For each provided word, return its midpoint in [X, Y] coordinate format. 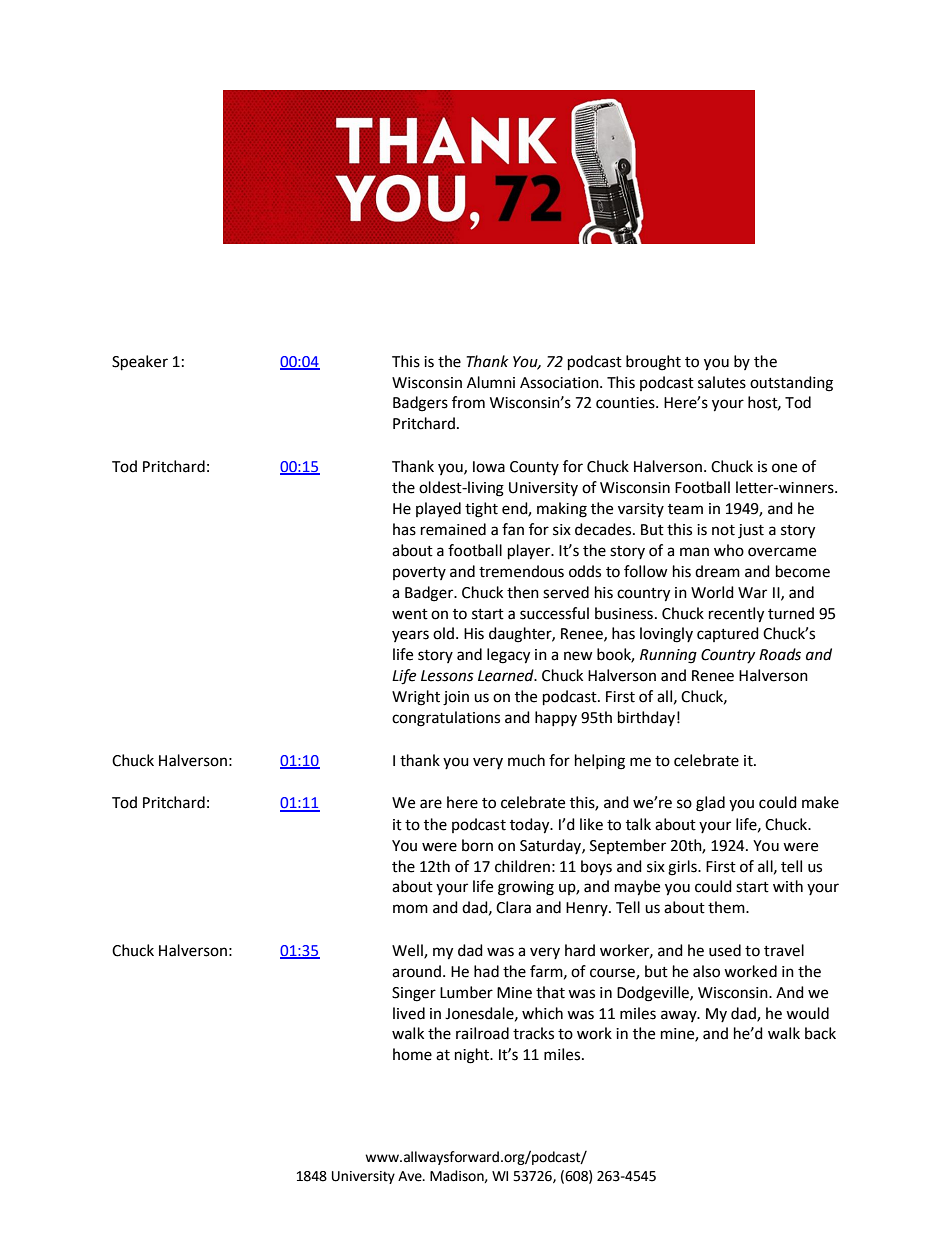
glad [710, 804]
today [531, 826]
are [431, 804]
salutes [722, 382]
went [410, 614]
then [523, 592]
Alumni [491, 382]
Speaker [140, 363]
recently [736, 615]
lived [409, 1013]
